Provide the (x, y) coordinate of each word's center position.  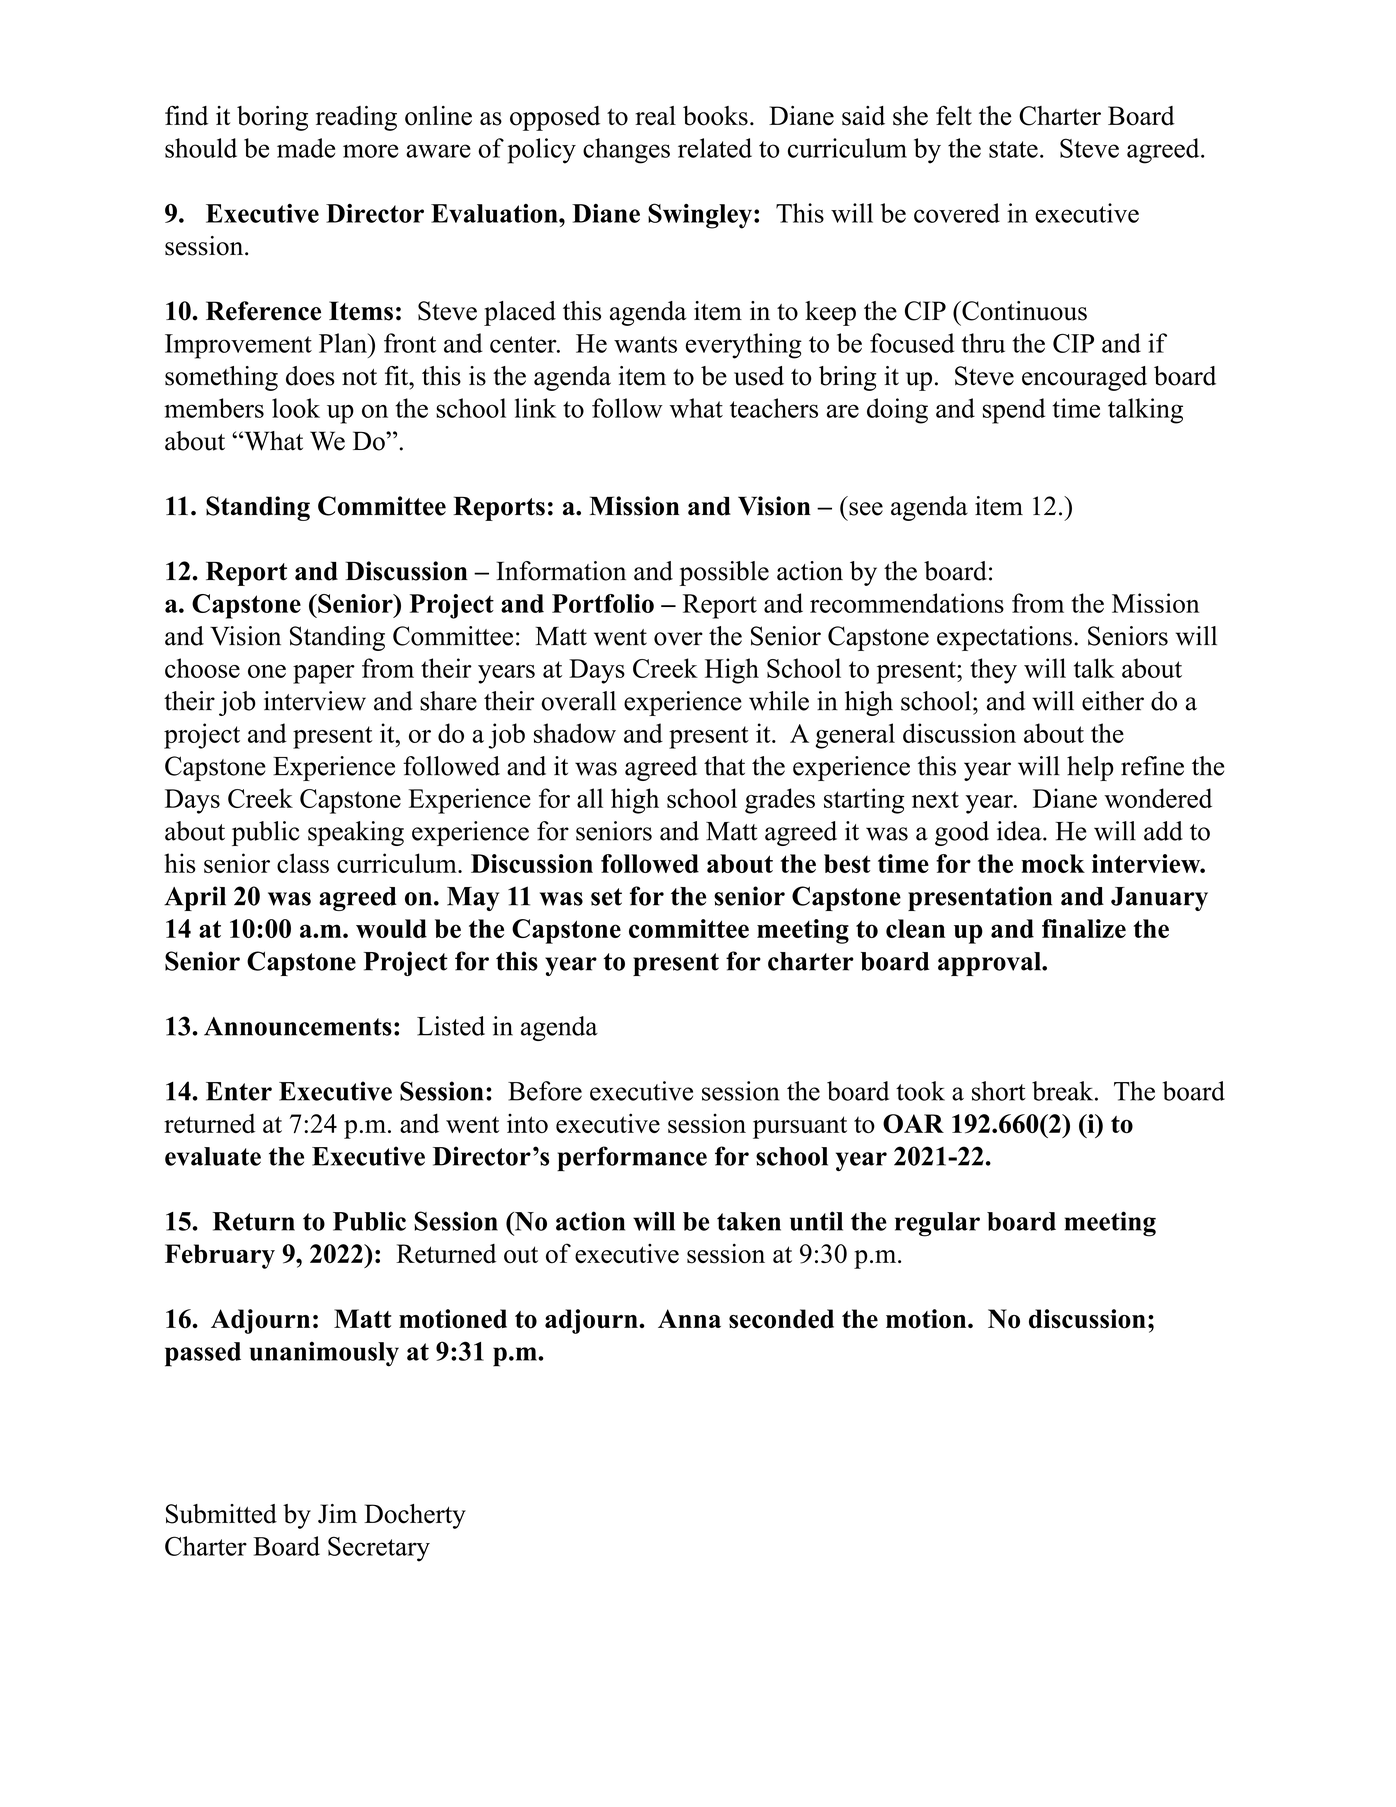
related (715, 148)
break (1064, 1091)
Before (545, 1091)
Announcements (298, 1026)
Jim (337, 1514)
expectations (1004, 638)
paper (324, 674)
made (306, 148)
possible (724, 573)
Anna (689, 1318)
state (1013, 149)
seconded (781, 1319)
